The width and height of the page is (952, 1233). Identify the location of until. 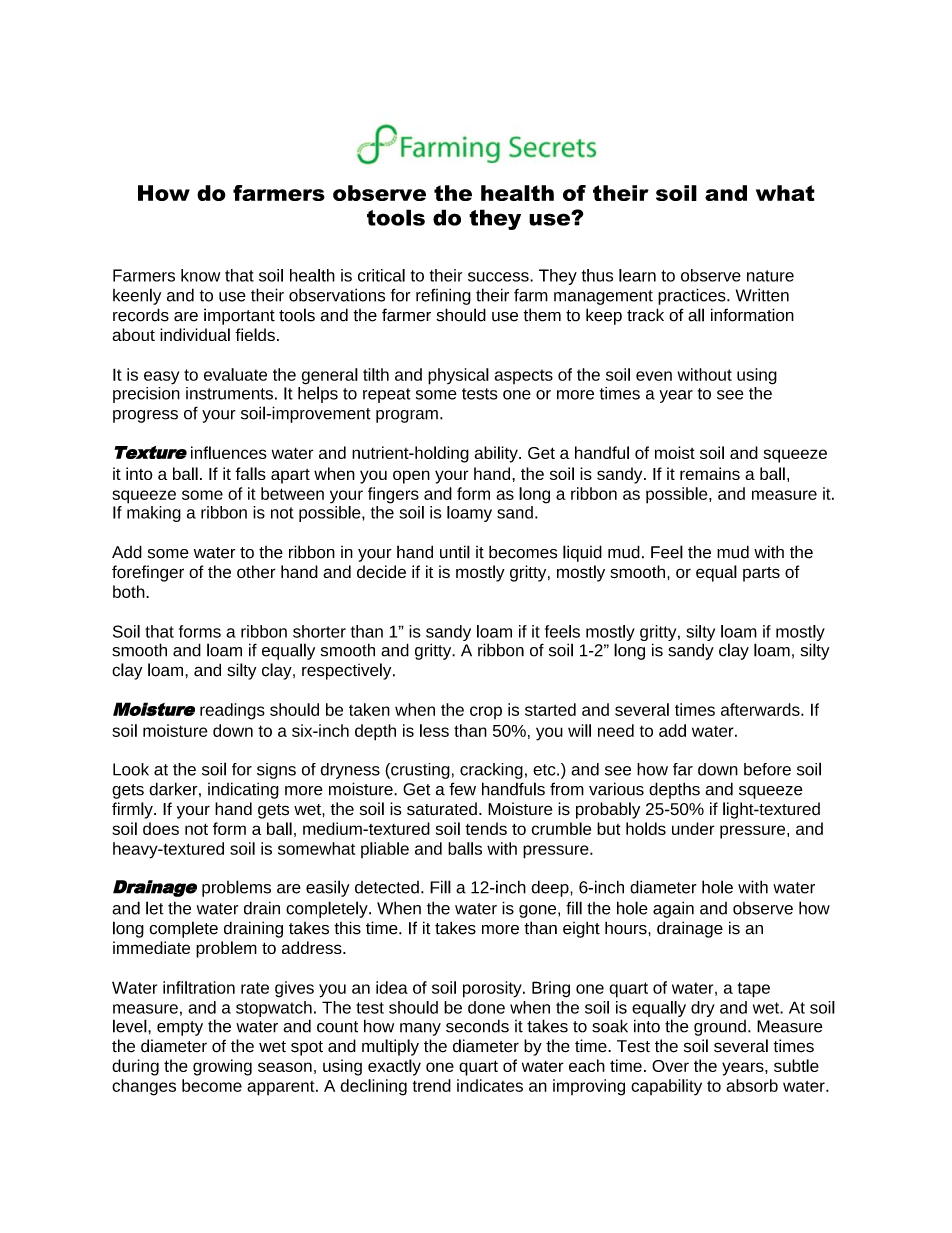
(455, 552).
